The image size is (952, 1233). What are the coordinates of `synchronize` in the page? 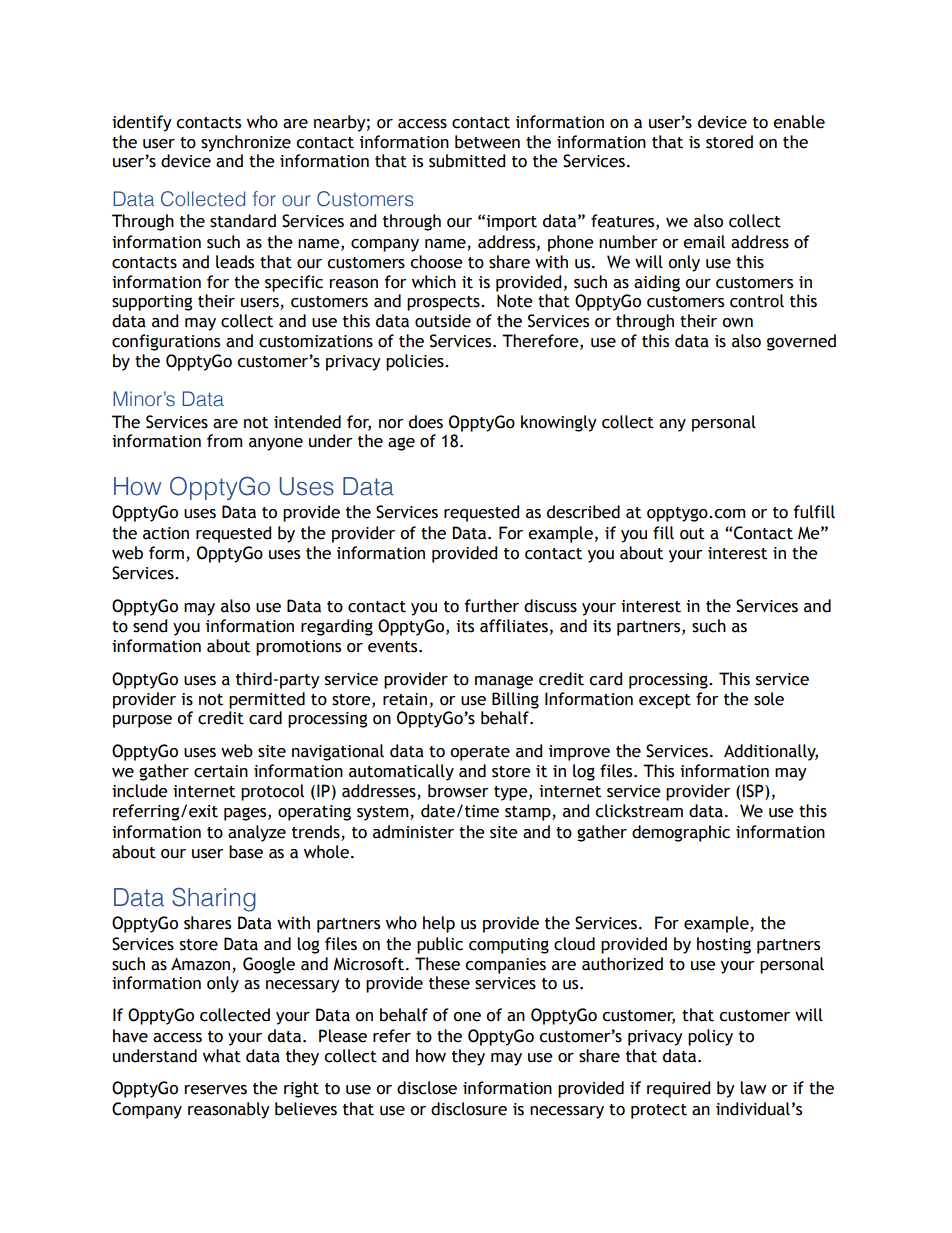 It's located at (246, 143).
